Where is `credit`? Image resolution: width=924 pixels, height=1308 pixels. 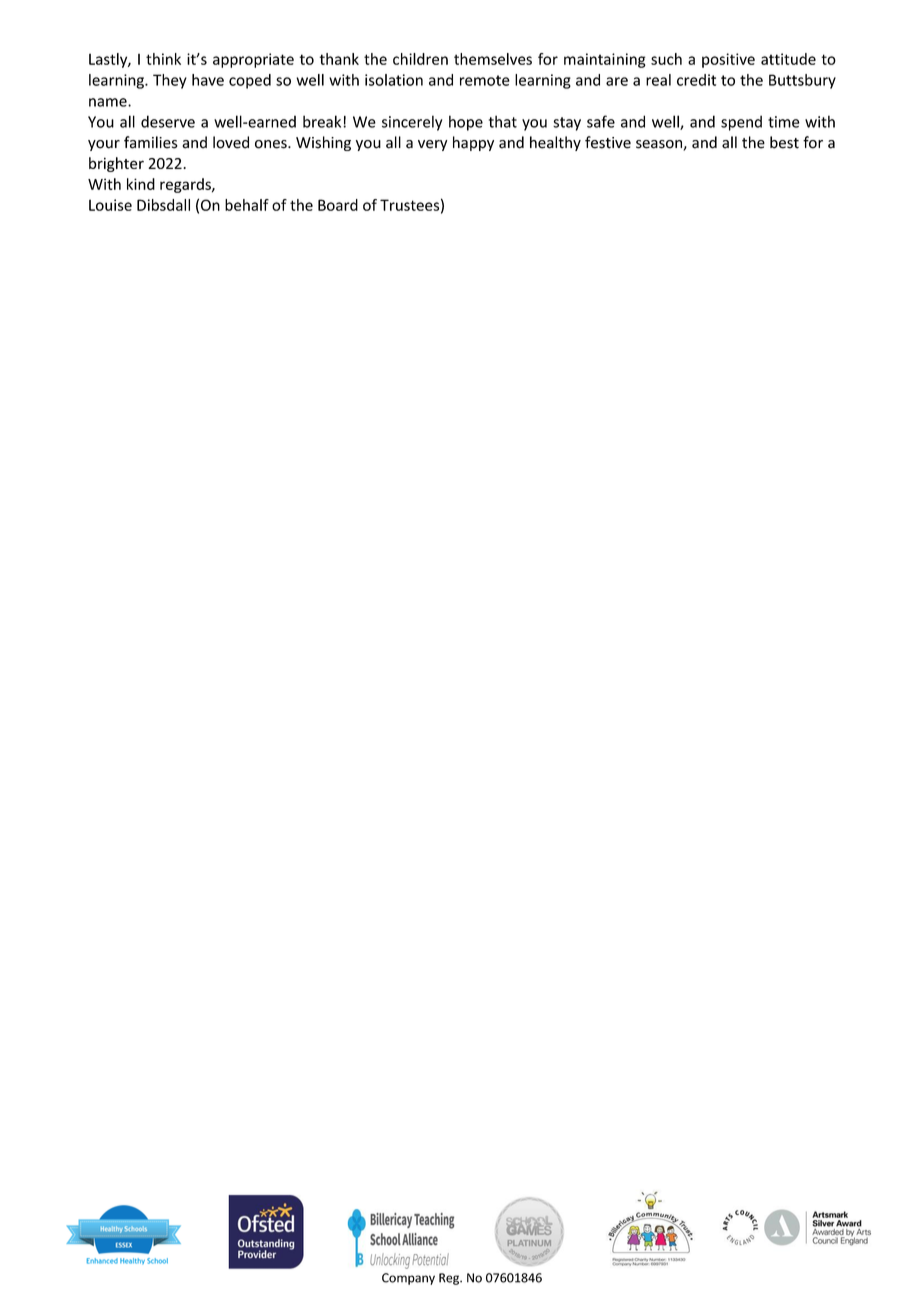
credit is located at coordinates (696, 80).
